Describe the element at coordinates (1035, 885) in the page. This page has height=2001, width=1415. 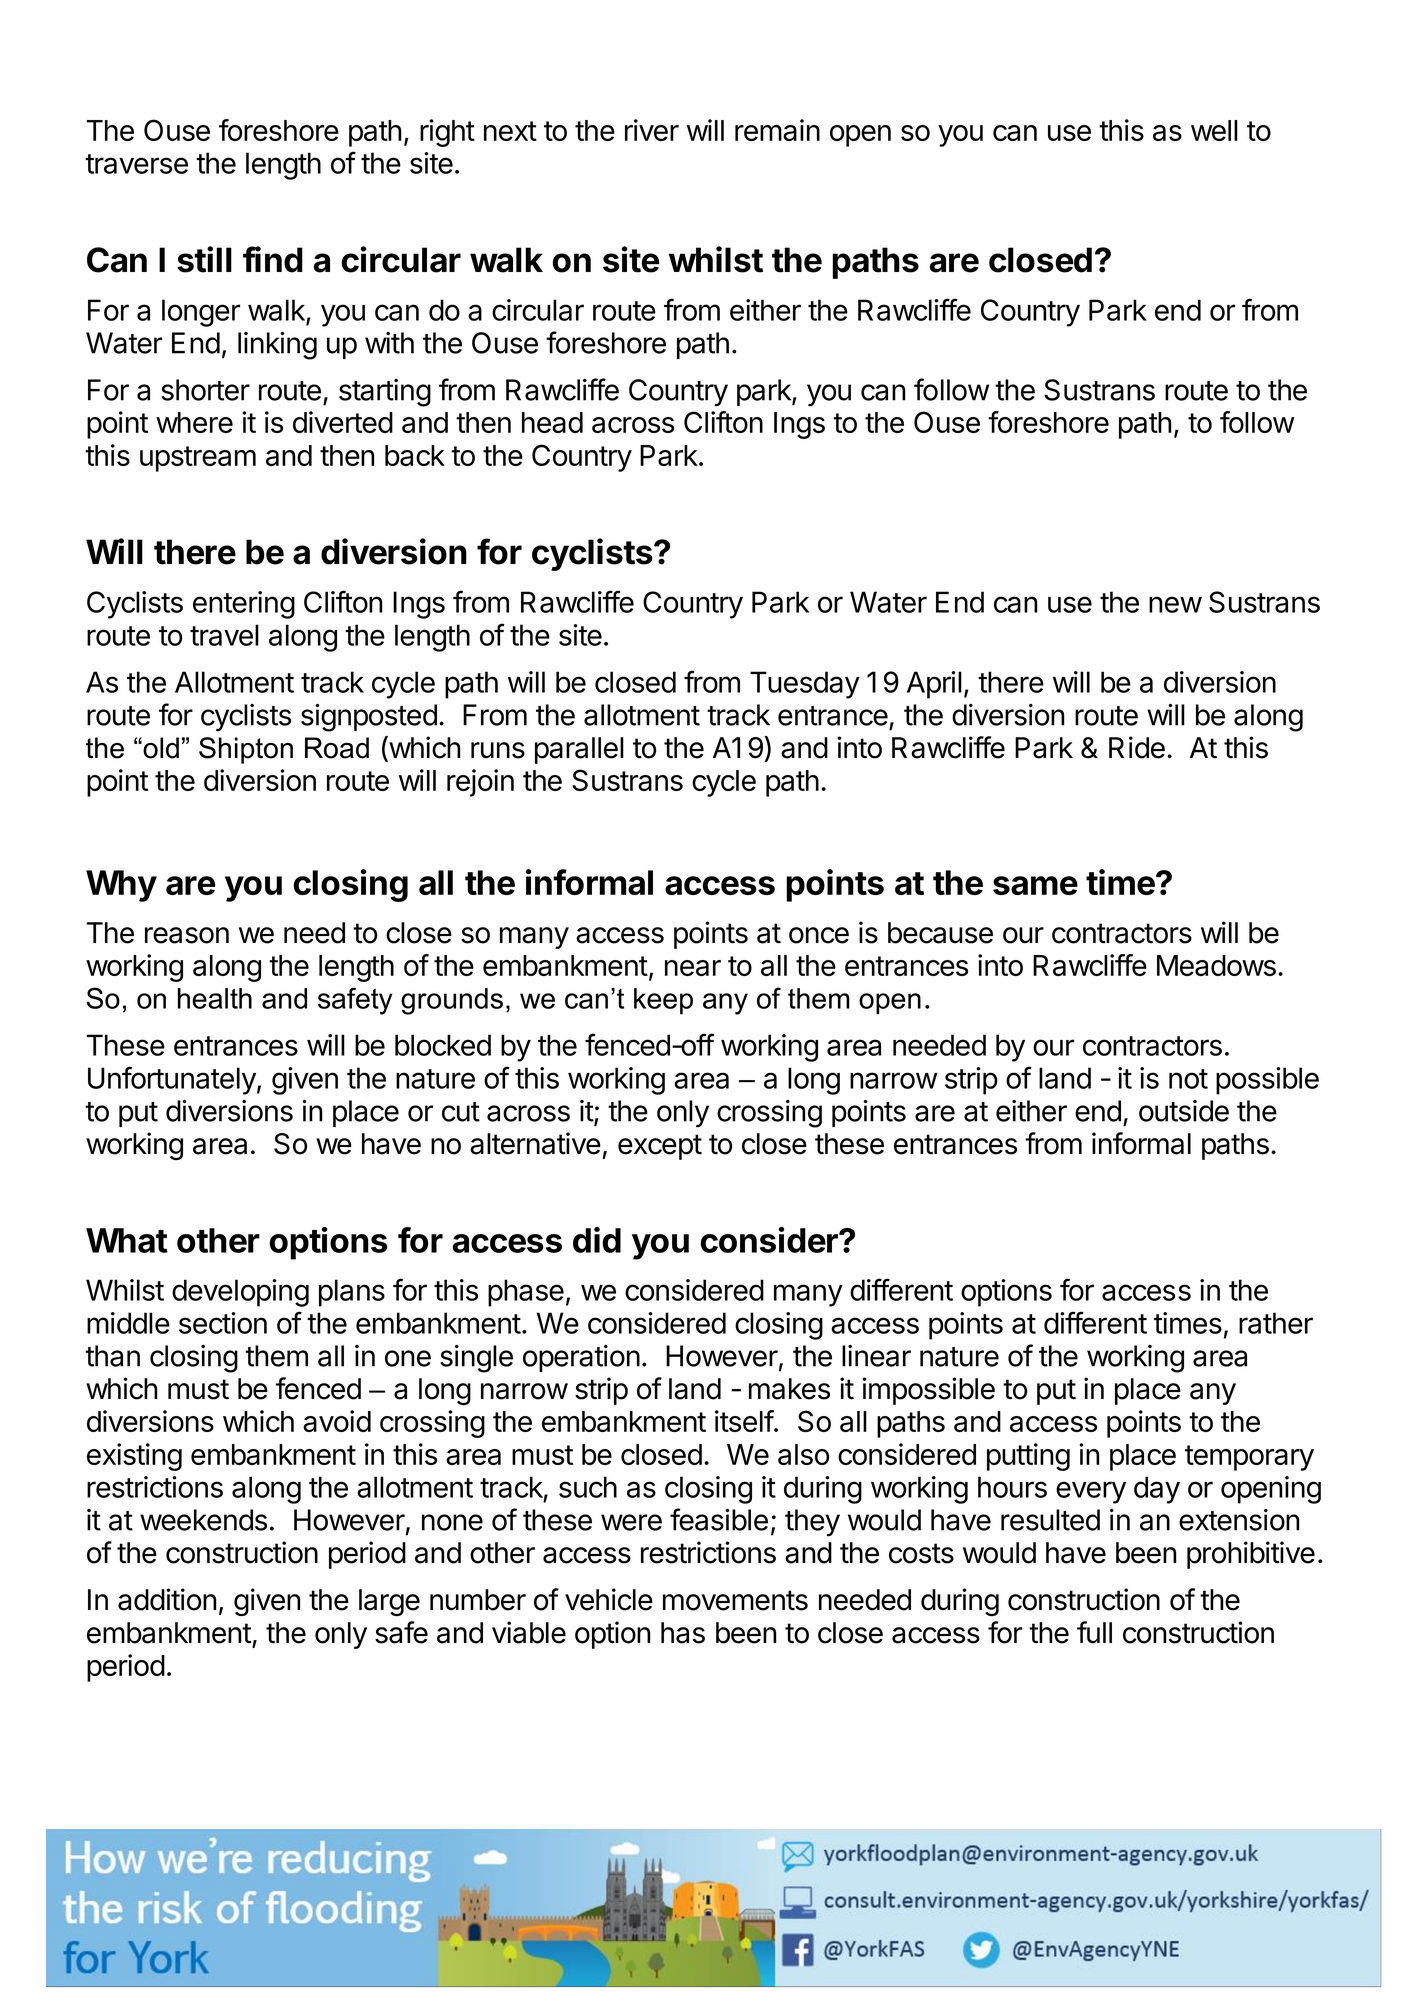
I see `same` at that location.
